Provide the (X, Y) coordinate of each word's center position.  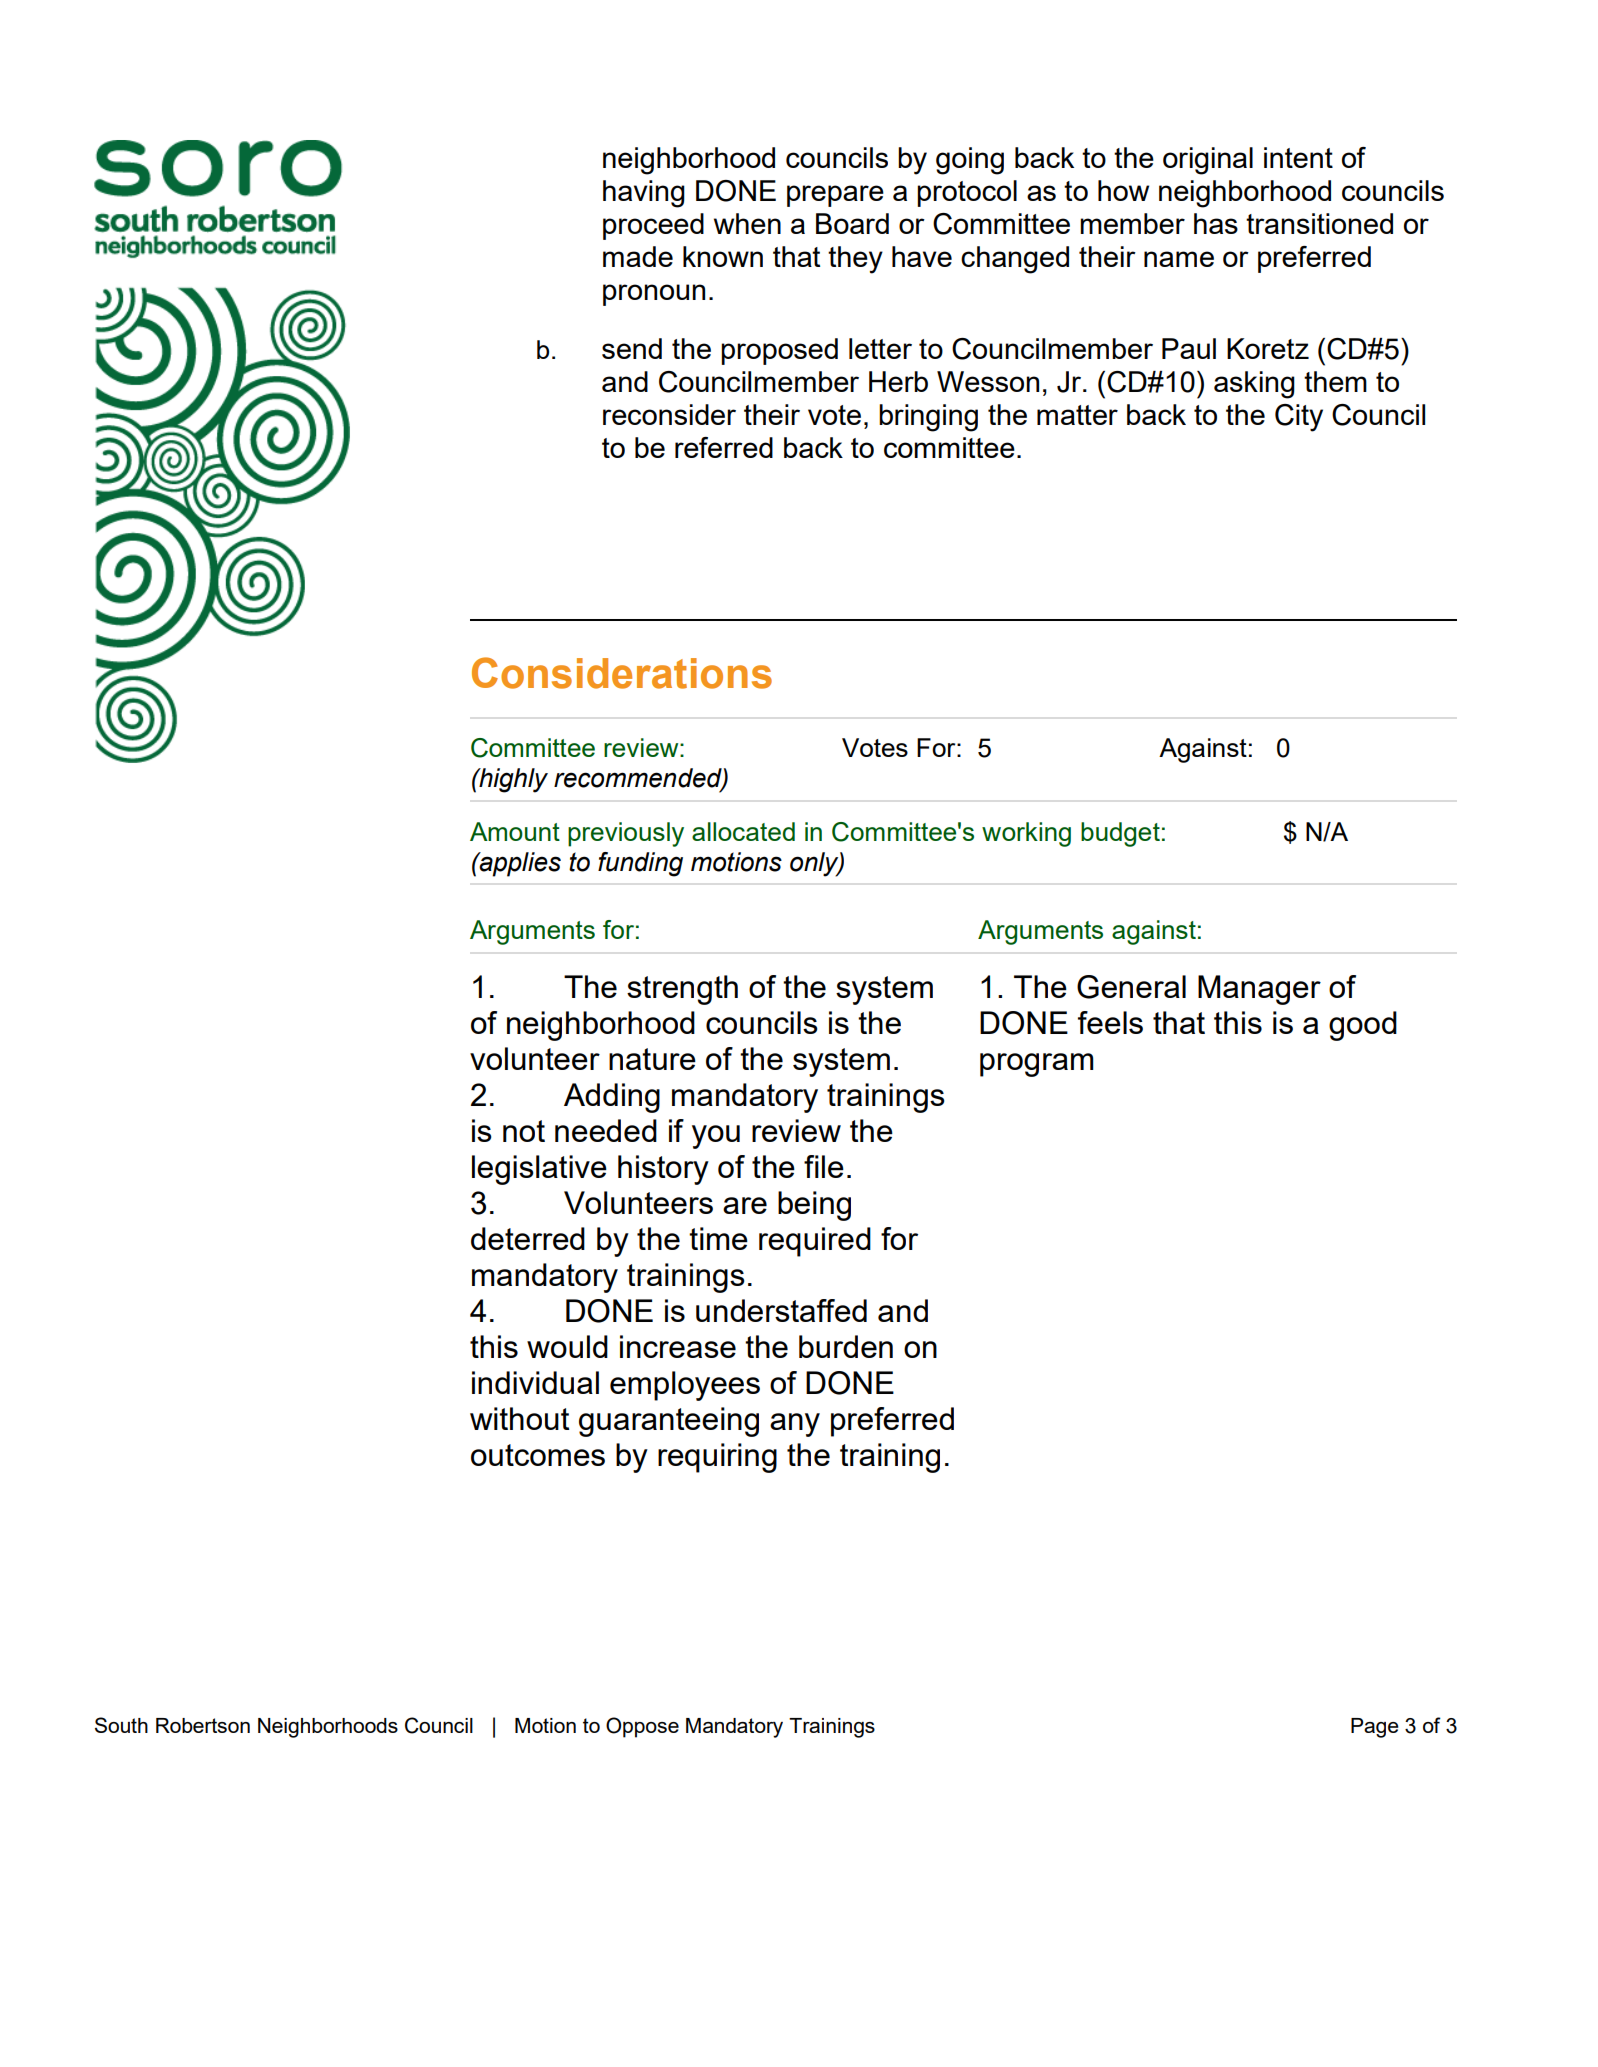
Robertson (203, 1725)
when (747, 223)
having (644, 194)
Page (1375, 1728)
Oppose (642, 1727)
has (1216, 223)
